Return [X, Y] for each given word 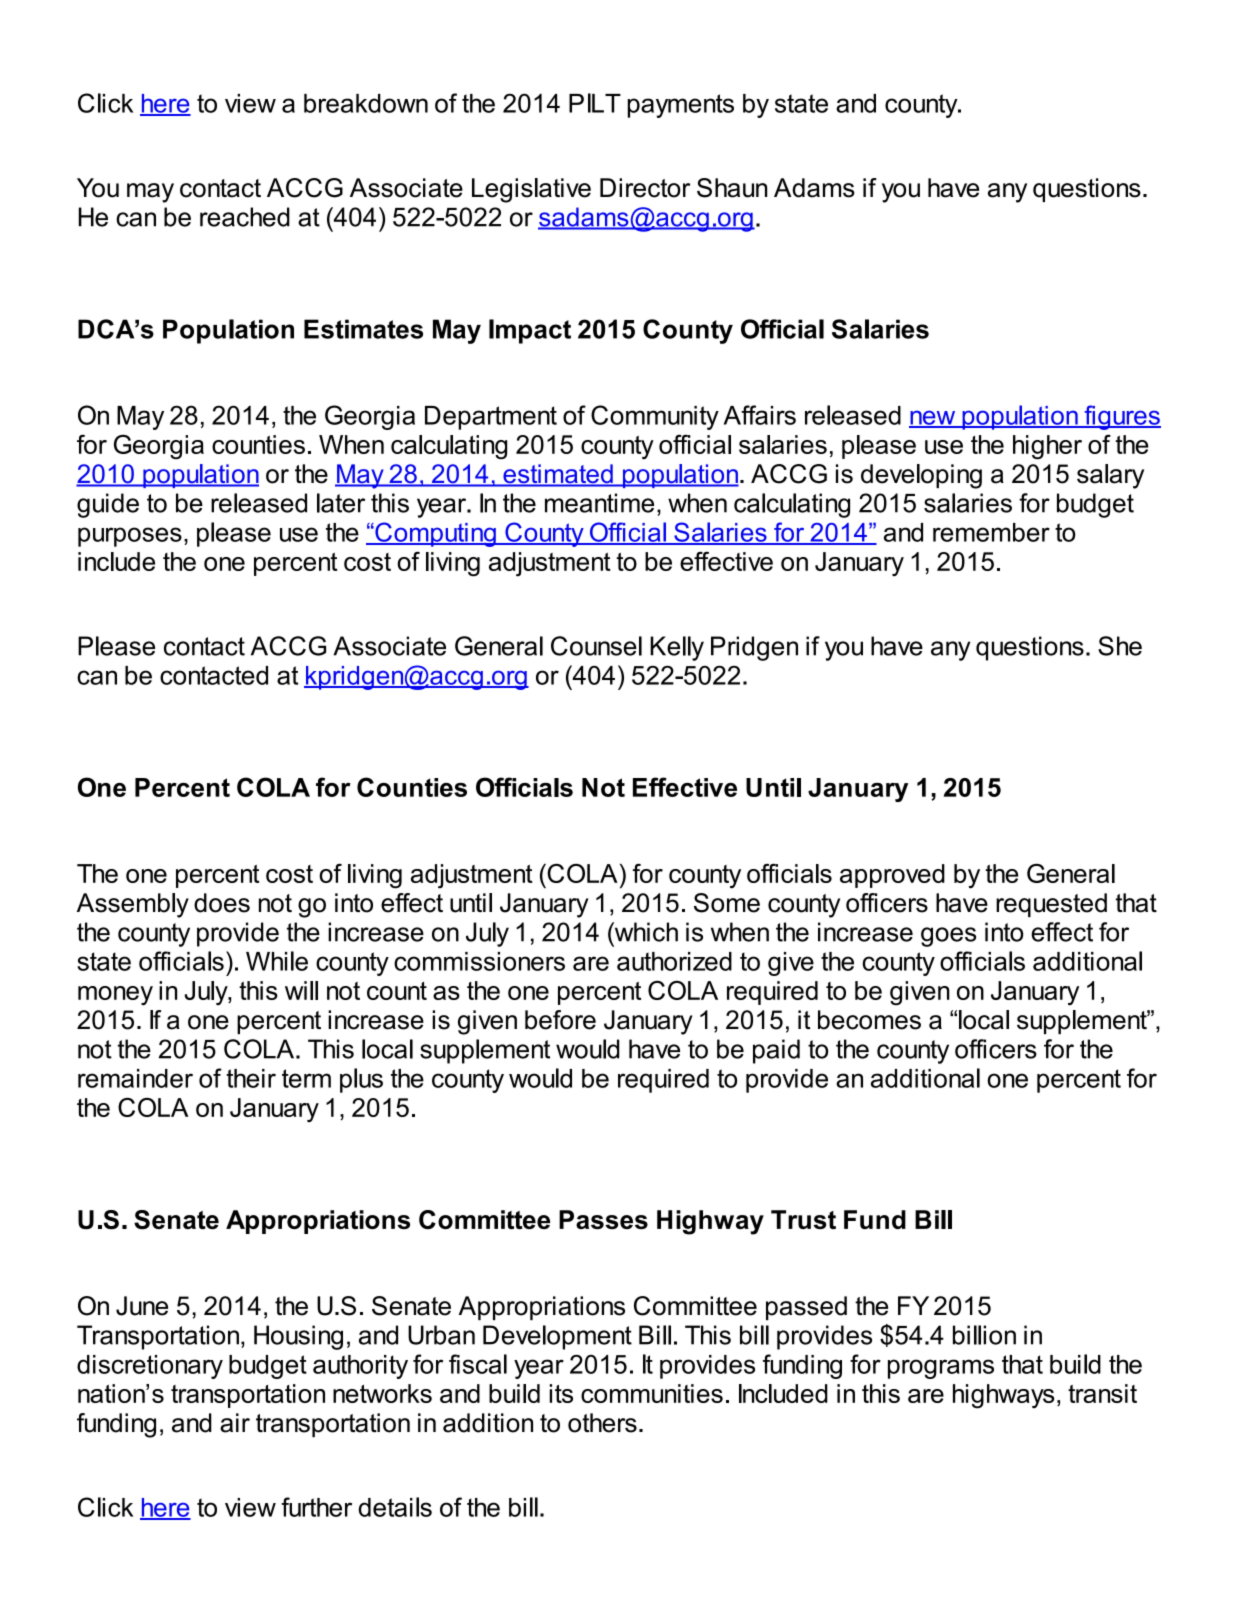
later [341, 503]
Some [727, 903]
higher [1047, 447]
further [316, 1507]
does [222, 903]
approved [892, 876]
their [251, 1078]
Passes [603, 1219]
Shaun [732, 188]
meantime [599, 503]
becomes [869, 1020]
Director [645, 188]
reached [245, 217]
